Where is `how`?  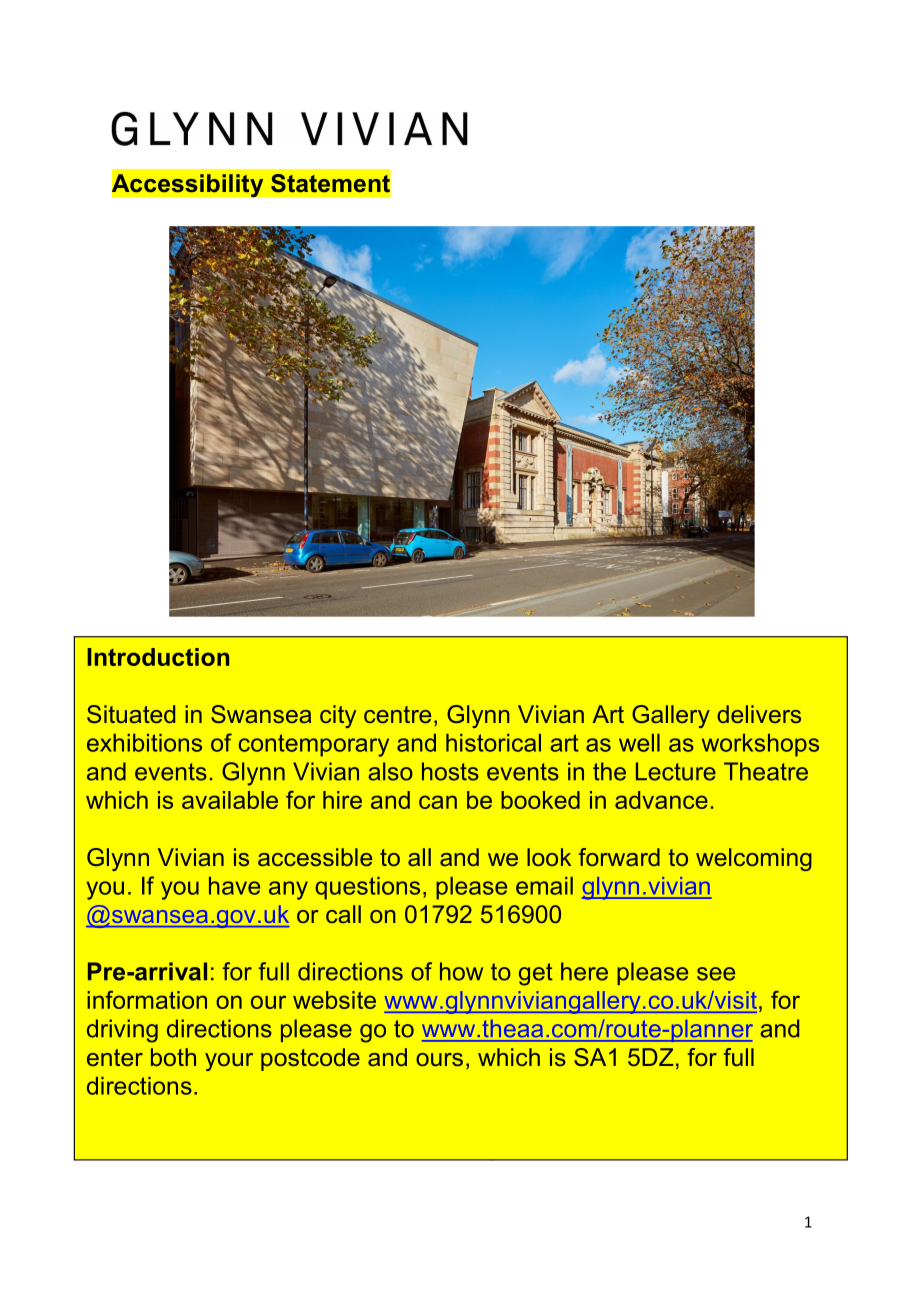 how is located at coordinates (461, 971).
